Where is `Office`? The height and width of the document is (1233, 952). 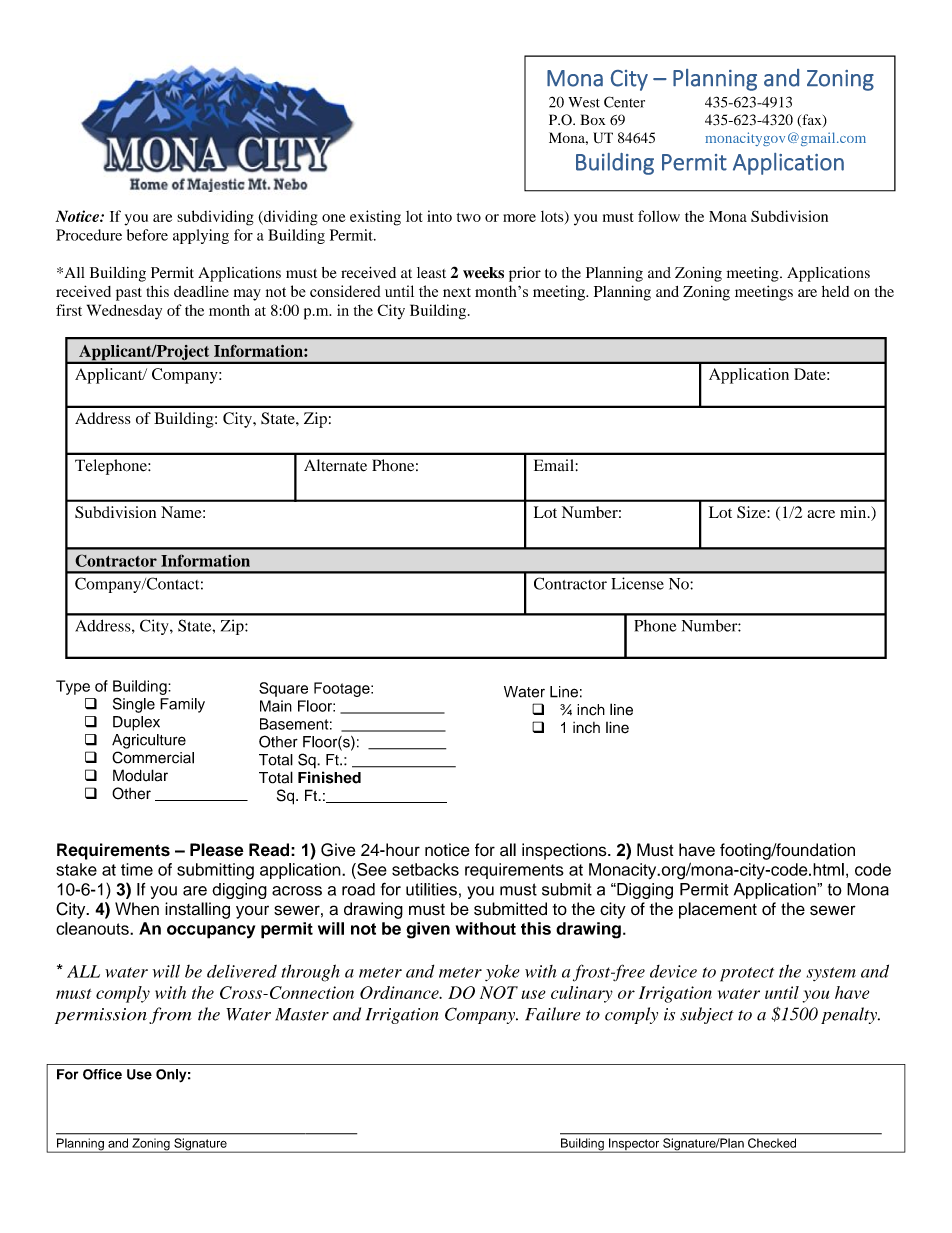
Office is located at coordinates (102, 1074).
